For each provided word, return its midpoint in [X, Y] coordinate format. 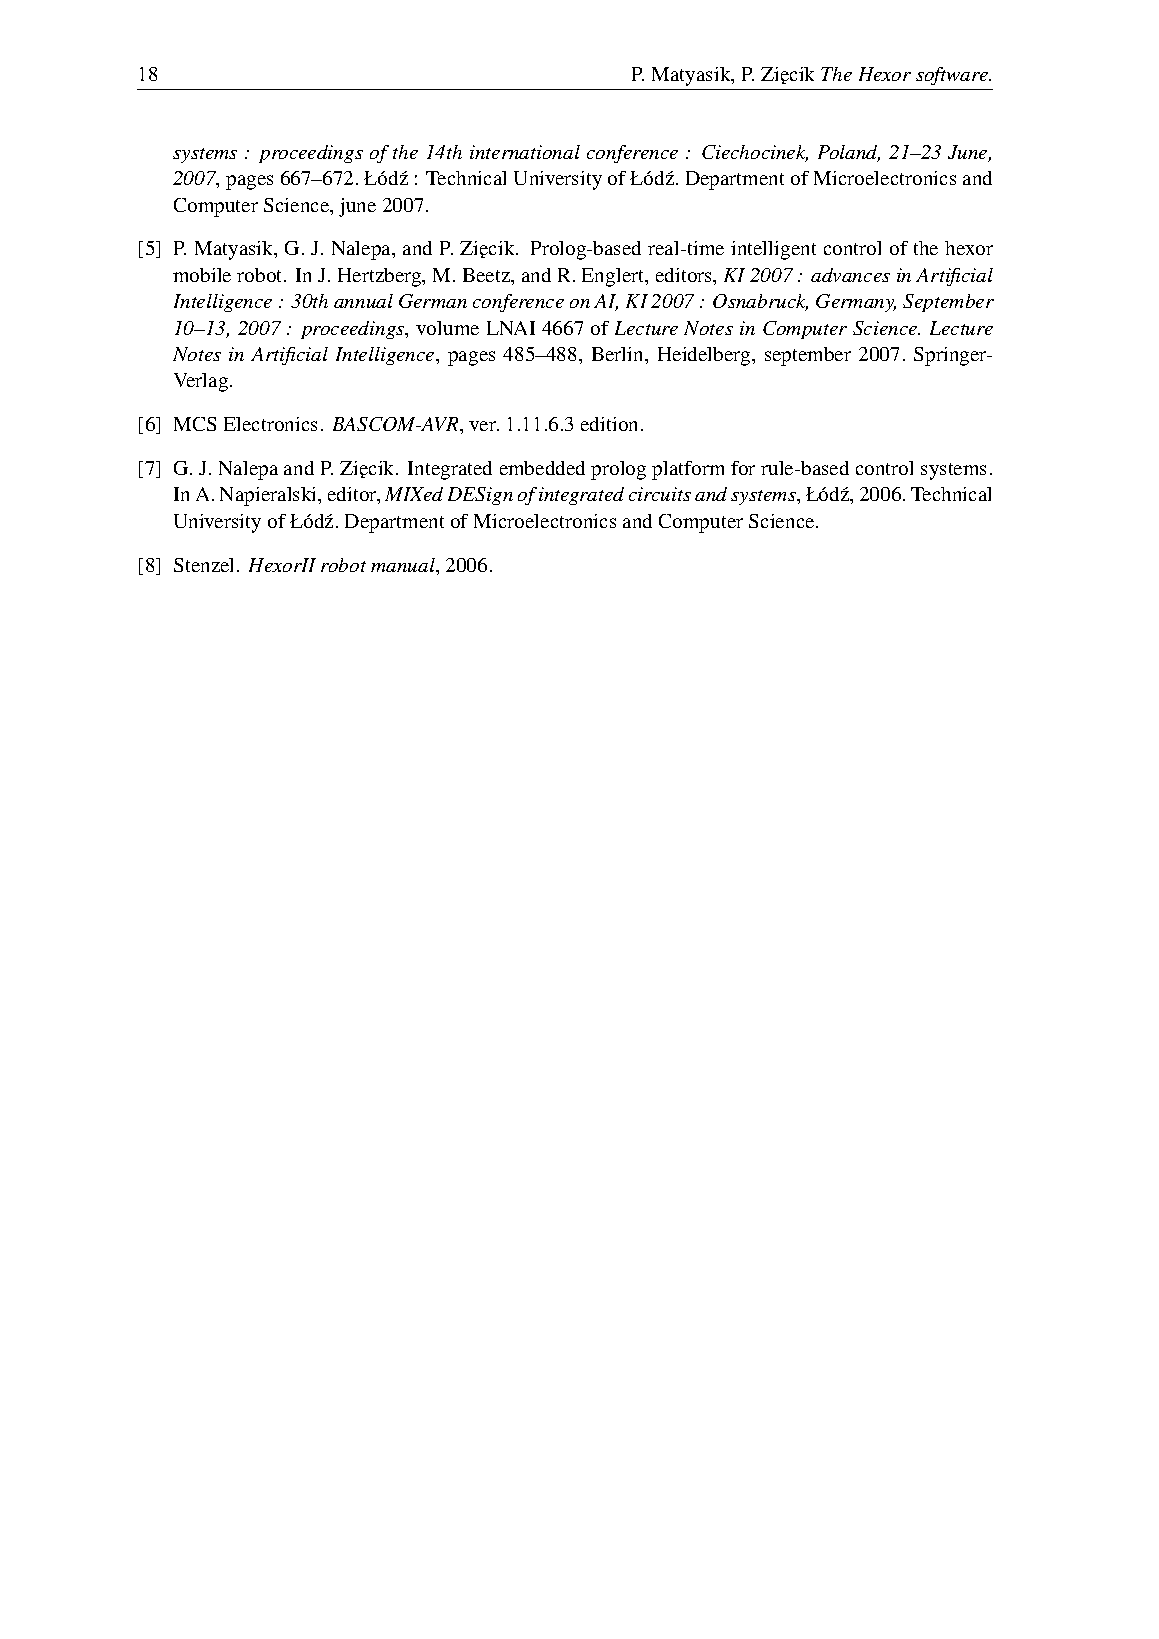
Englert [614, 277]
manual [404, 566]
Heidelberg [705, 356]
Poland [849, 153]
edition [609, 424]
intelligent [773, 250]
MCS [195, 424]
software [953, 76]
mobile [202, 275]
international [525, 152]
